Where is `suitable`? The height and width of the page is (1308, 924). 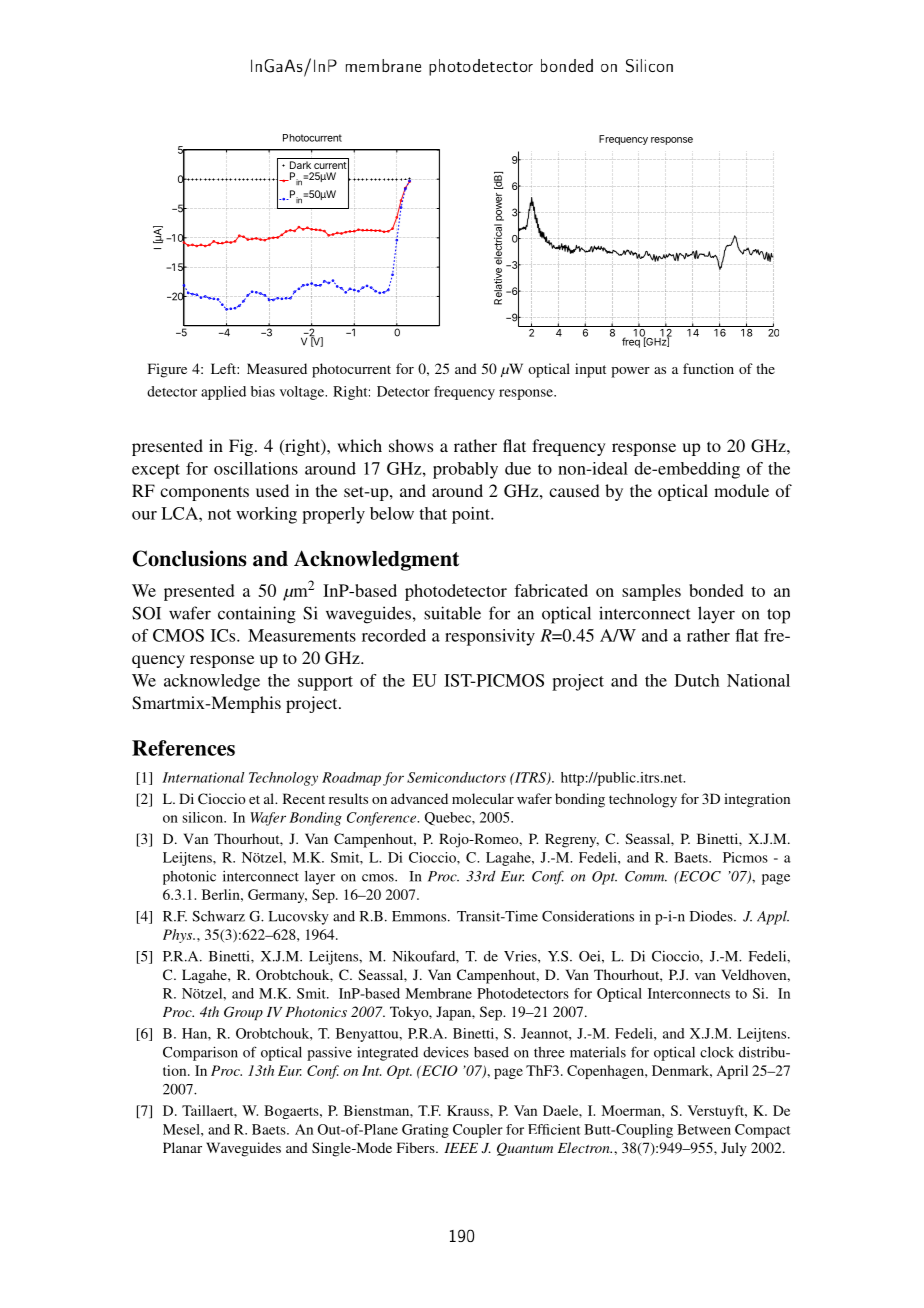 suitable is located at coordinates (452, 613).
